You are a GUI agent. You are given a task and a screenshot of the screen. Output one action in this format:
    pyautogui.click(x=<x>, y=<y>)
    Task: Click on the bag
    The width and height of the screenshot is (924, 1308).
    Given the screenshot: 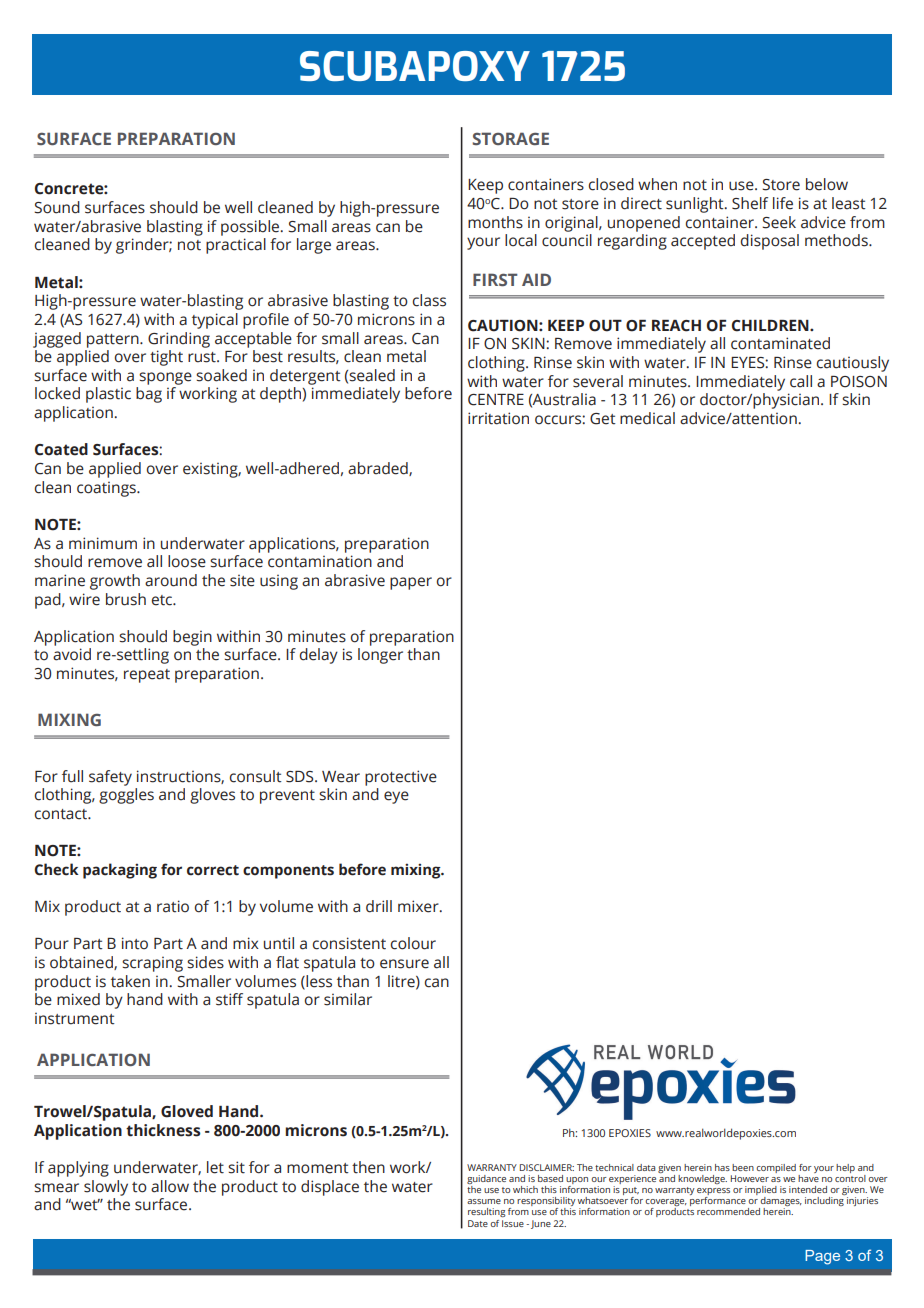 What is the action you would take?
    pyautogui.click(x=149, y=395)
